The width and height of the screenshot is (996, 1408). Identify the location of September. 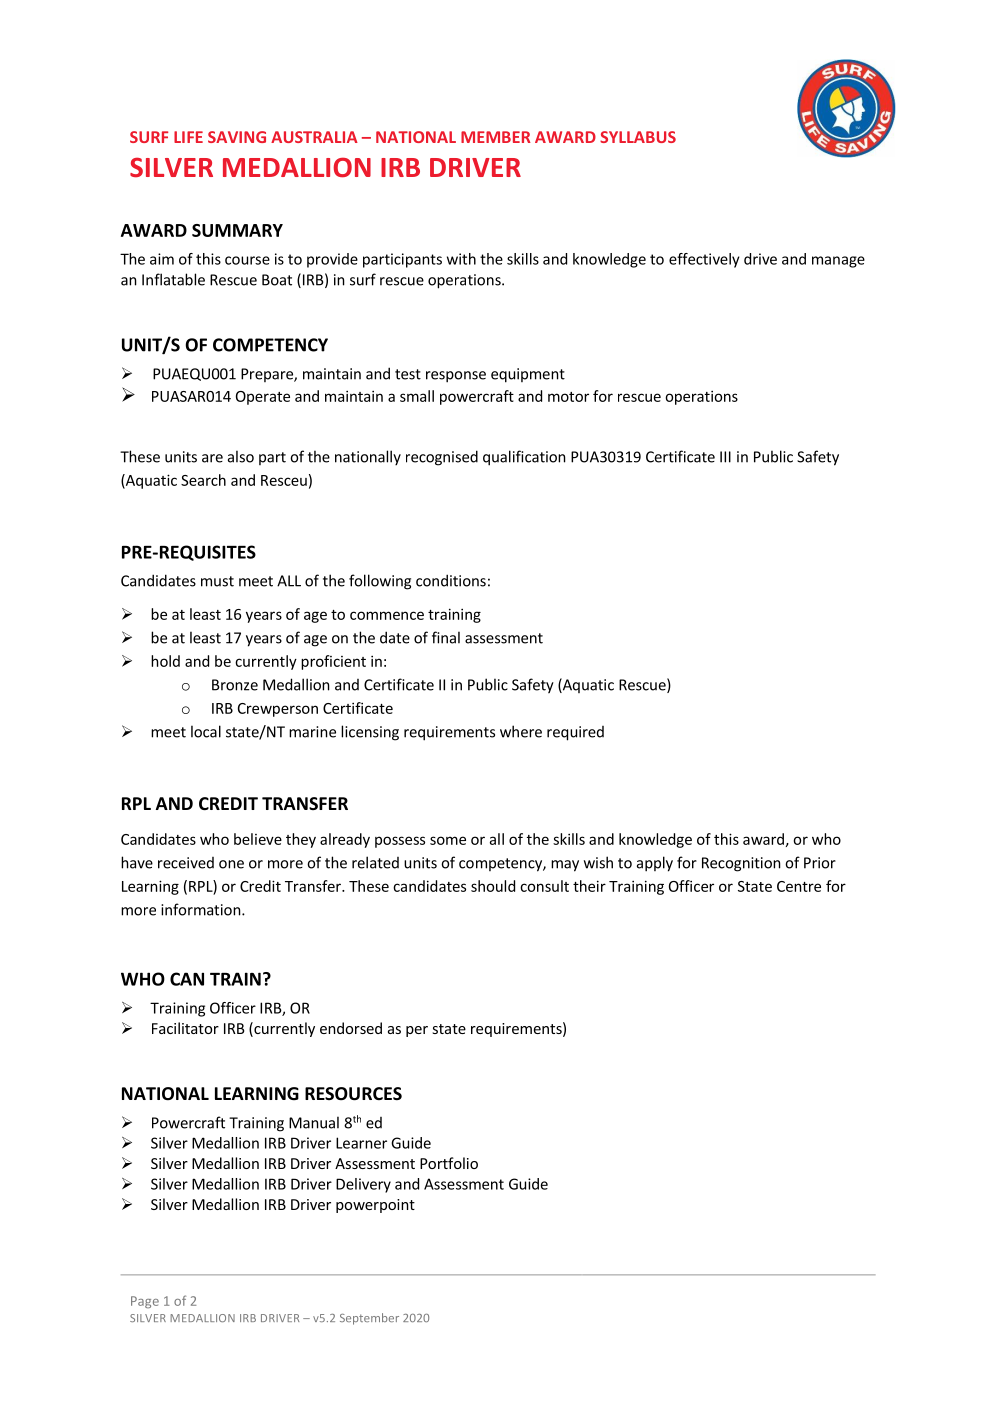
(369, 1319).
